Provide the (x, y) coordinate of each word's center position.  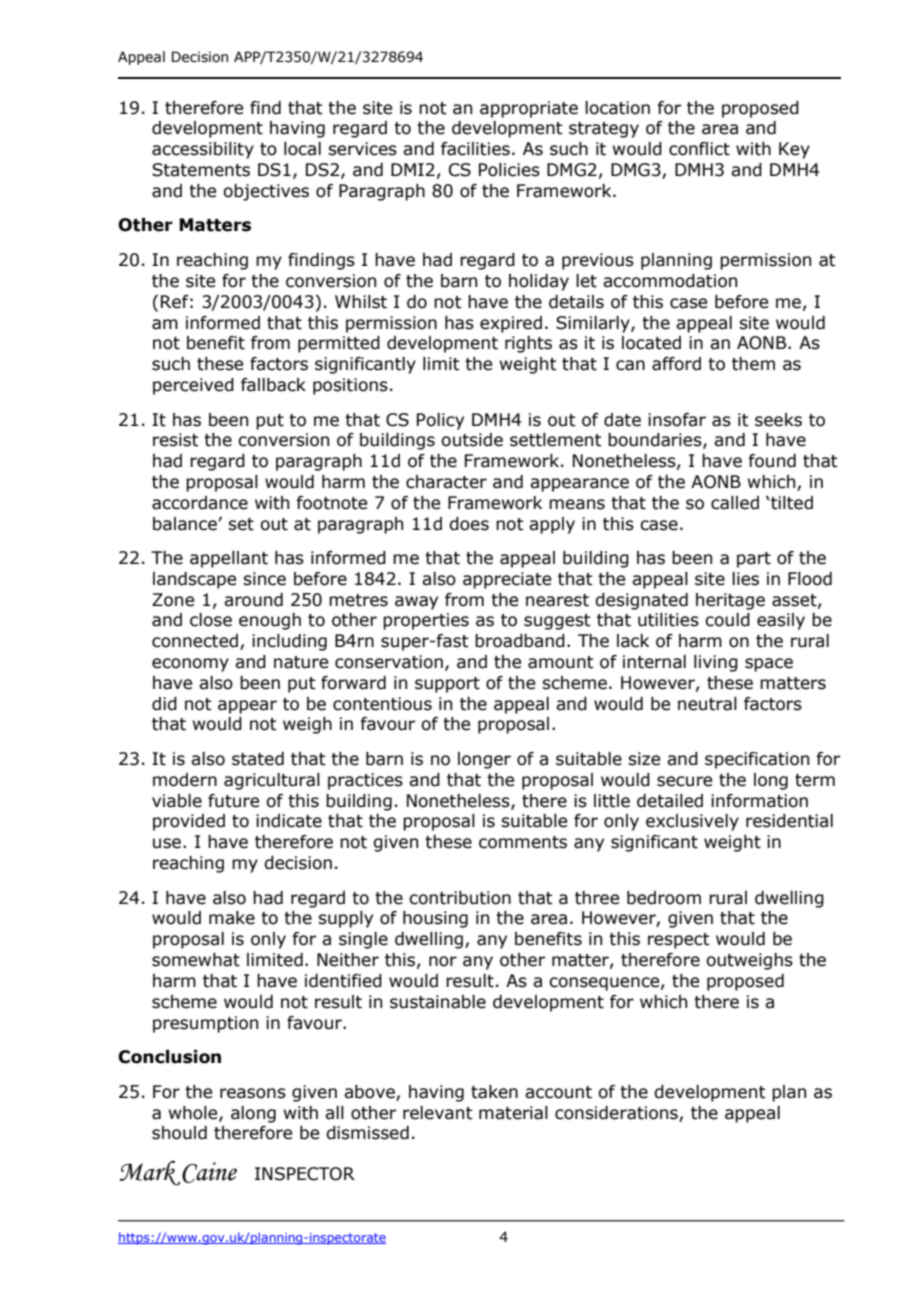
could (727, 620)
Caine (209, 1172)
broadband (520, 641)
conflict (699, 149)
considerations (616, 1113)
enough (270, 621)
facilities (475, 149)
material (513, 1113)
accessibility (203, 150)
